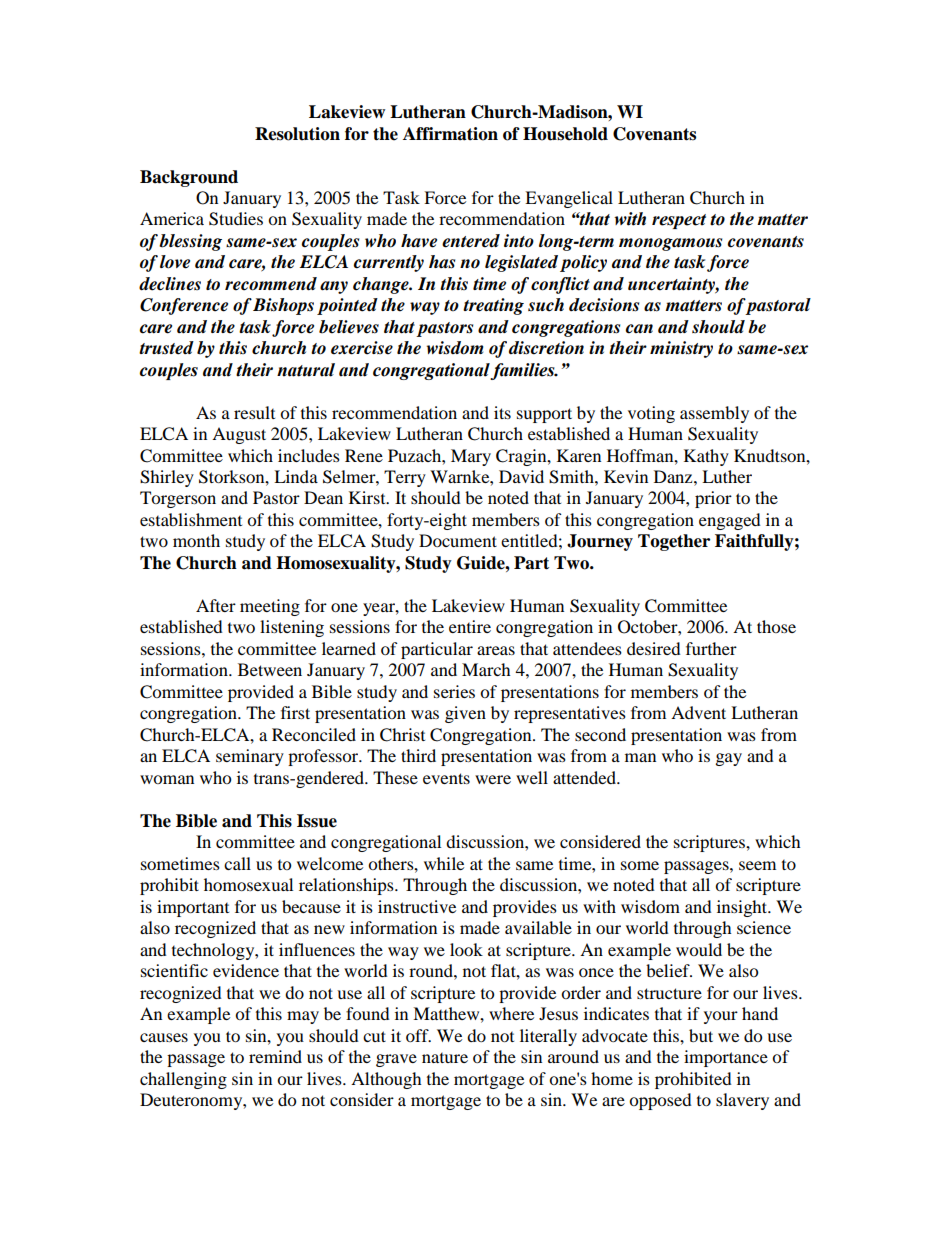  I want to click on assembly, so click(714, 414).
